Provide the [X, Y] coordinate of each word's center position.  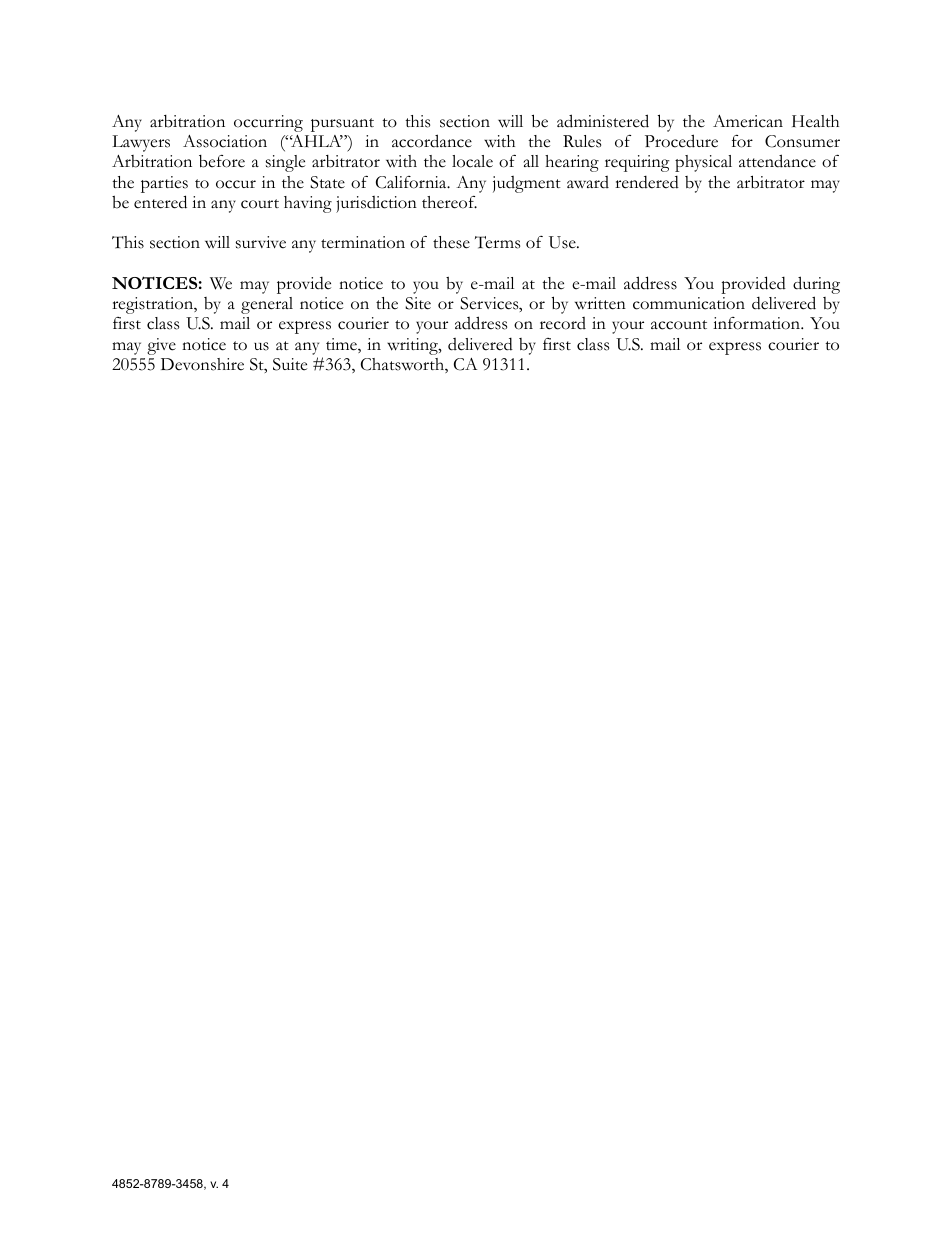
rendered [647, 182]
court [260, 204]
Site [418, 303]
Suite [290, 364]
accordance [432, 141]
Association [225, 141]
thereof [449, 202]
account [679, 325]
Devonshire [202, 364]
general [267, 305]
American [748, 121]
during [816, 286]
